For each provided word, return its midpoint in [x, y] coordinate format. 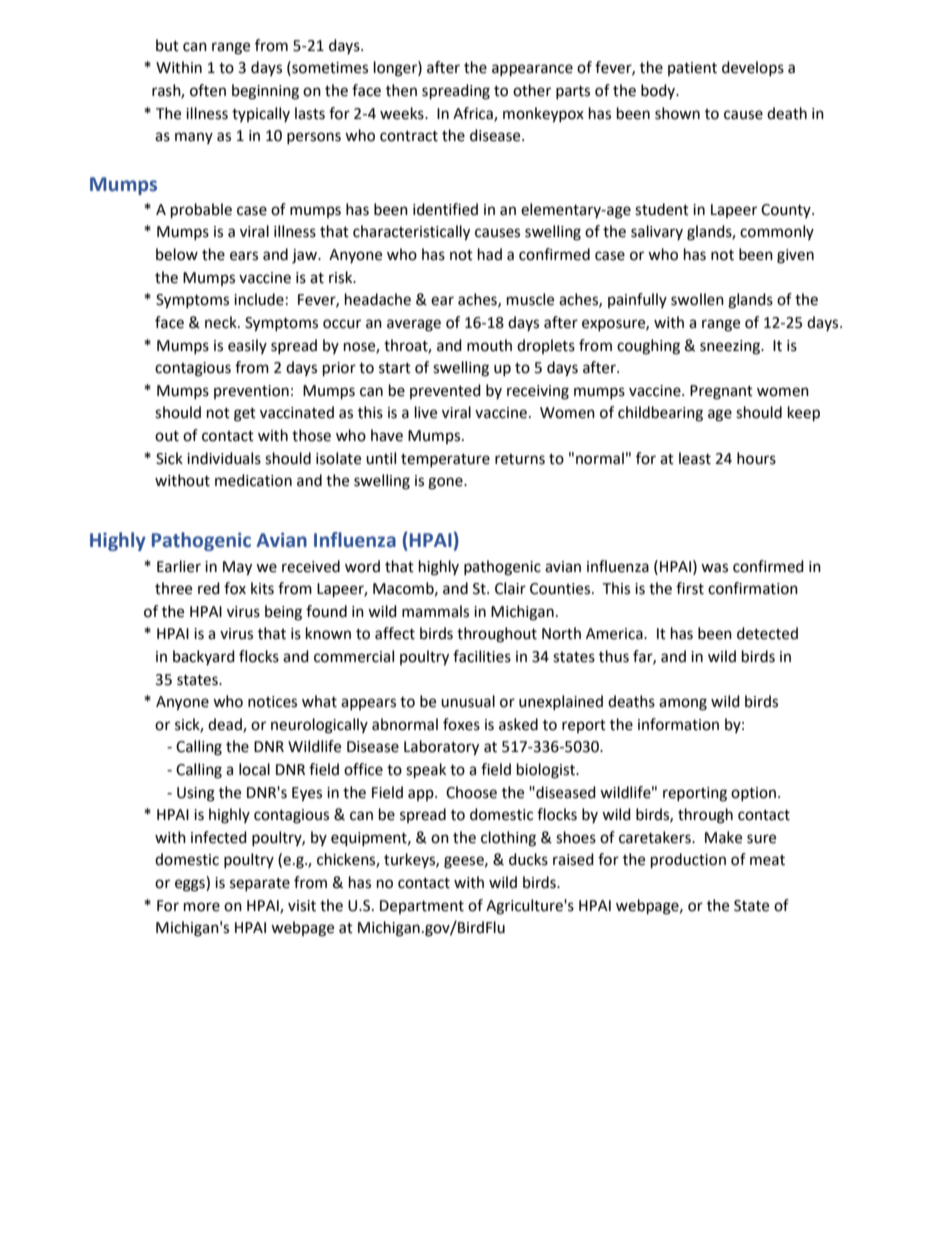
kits [262, 588]
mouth [489, 345]
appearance [532, 70]
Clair [510, 588]
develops [753, 68]
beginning [265, 92]
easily [247, 346]
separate [260, 884]
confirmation [753, 588]
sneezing [731, 347]
